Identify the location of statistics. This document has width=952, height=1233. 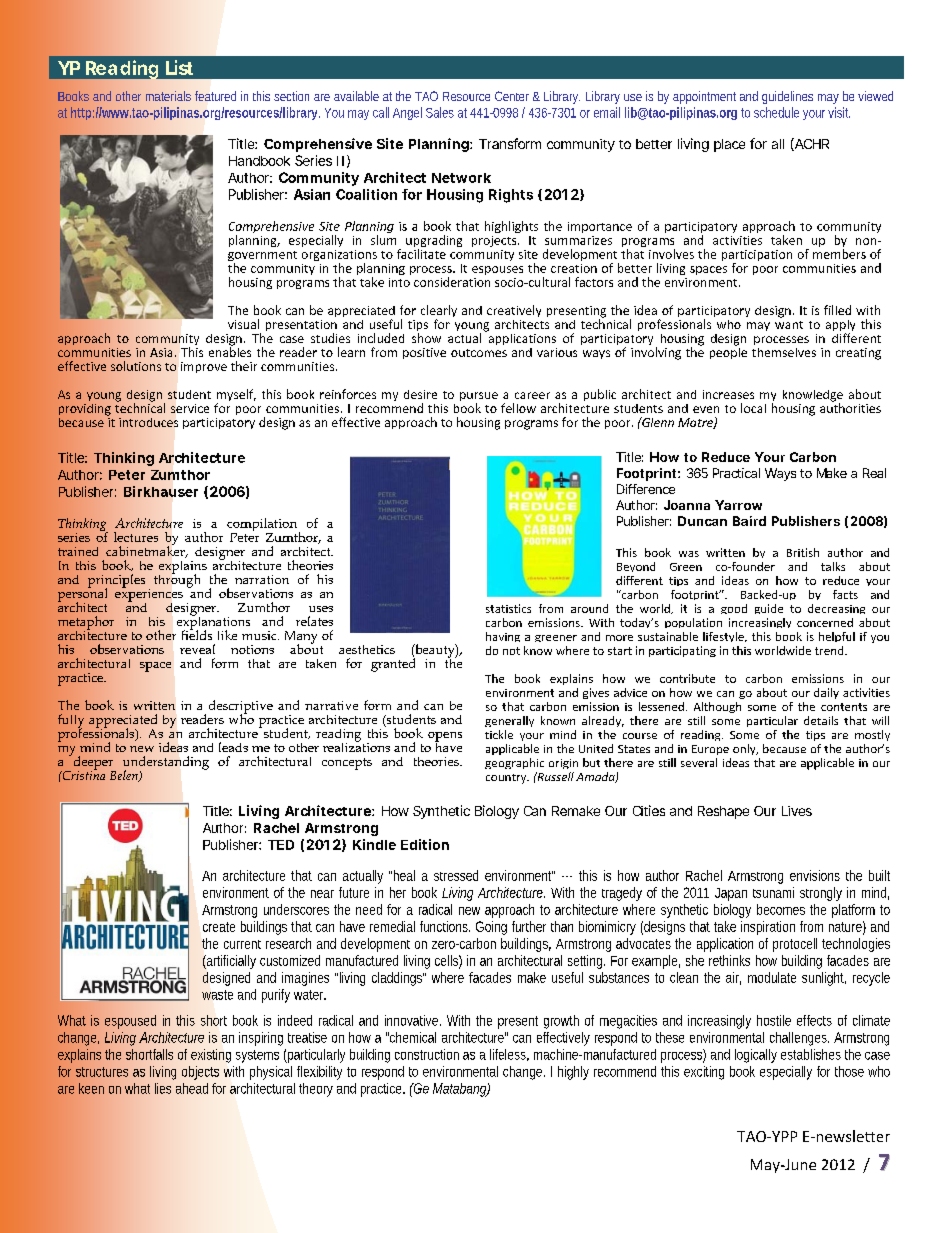
(508, 608).
